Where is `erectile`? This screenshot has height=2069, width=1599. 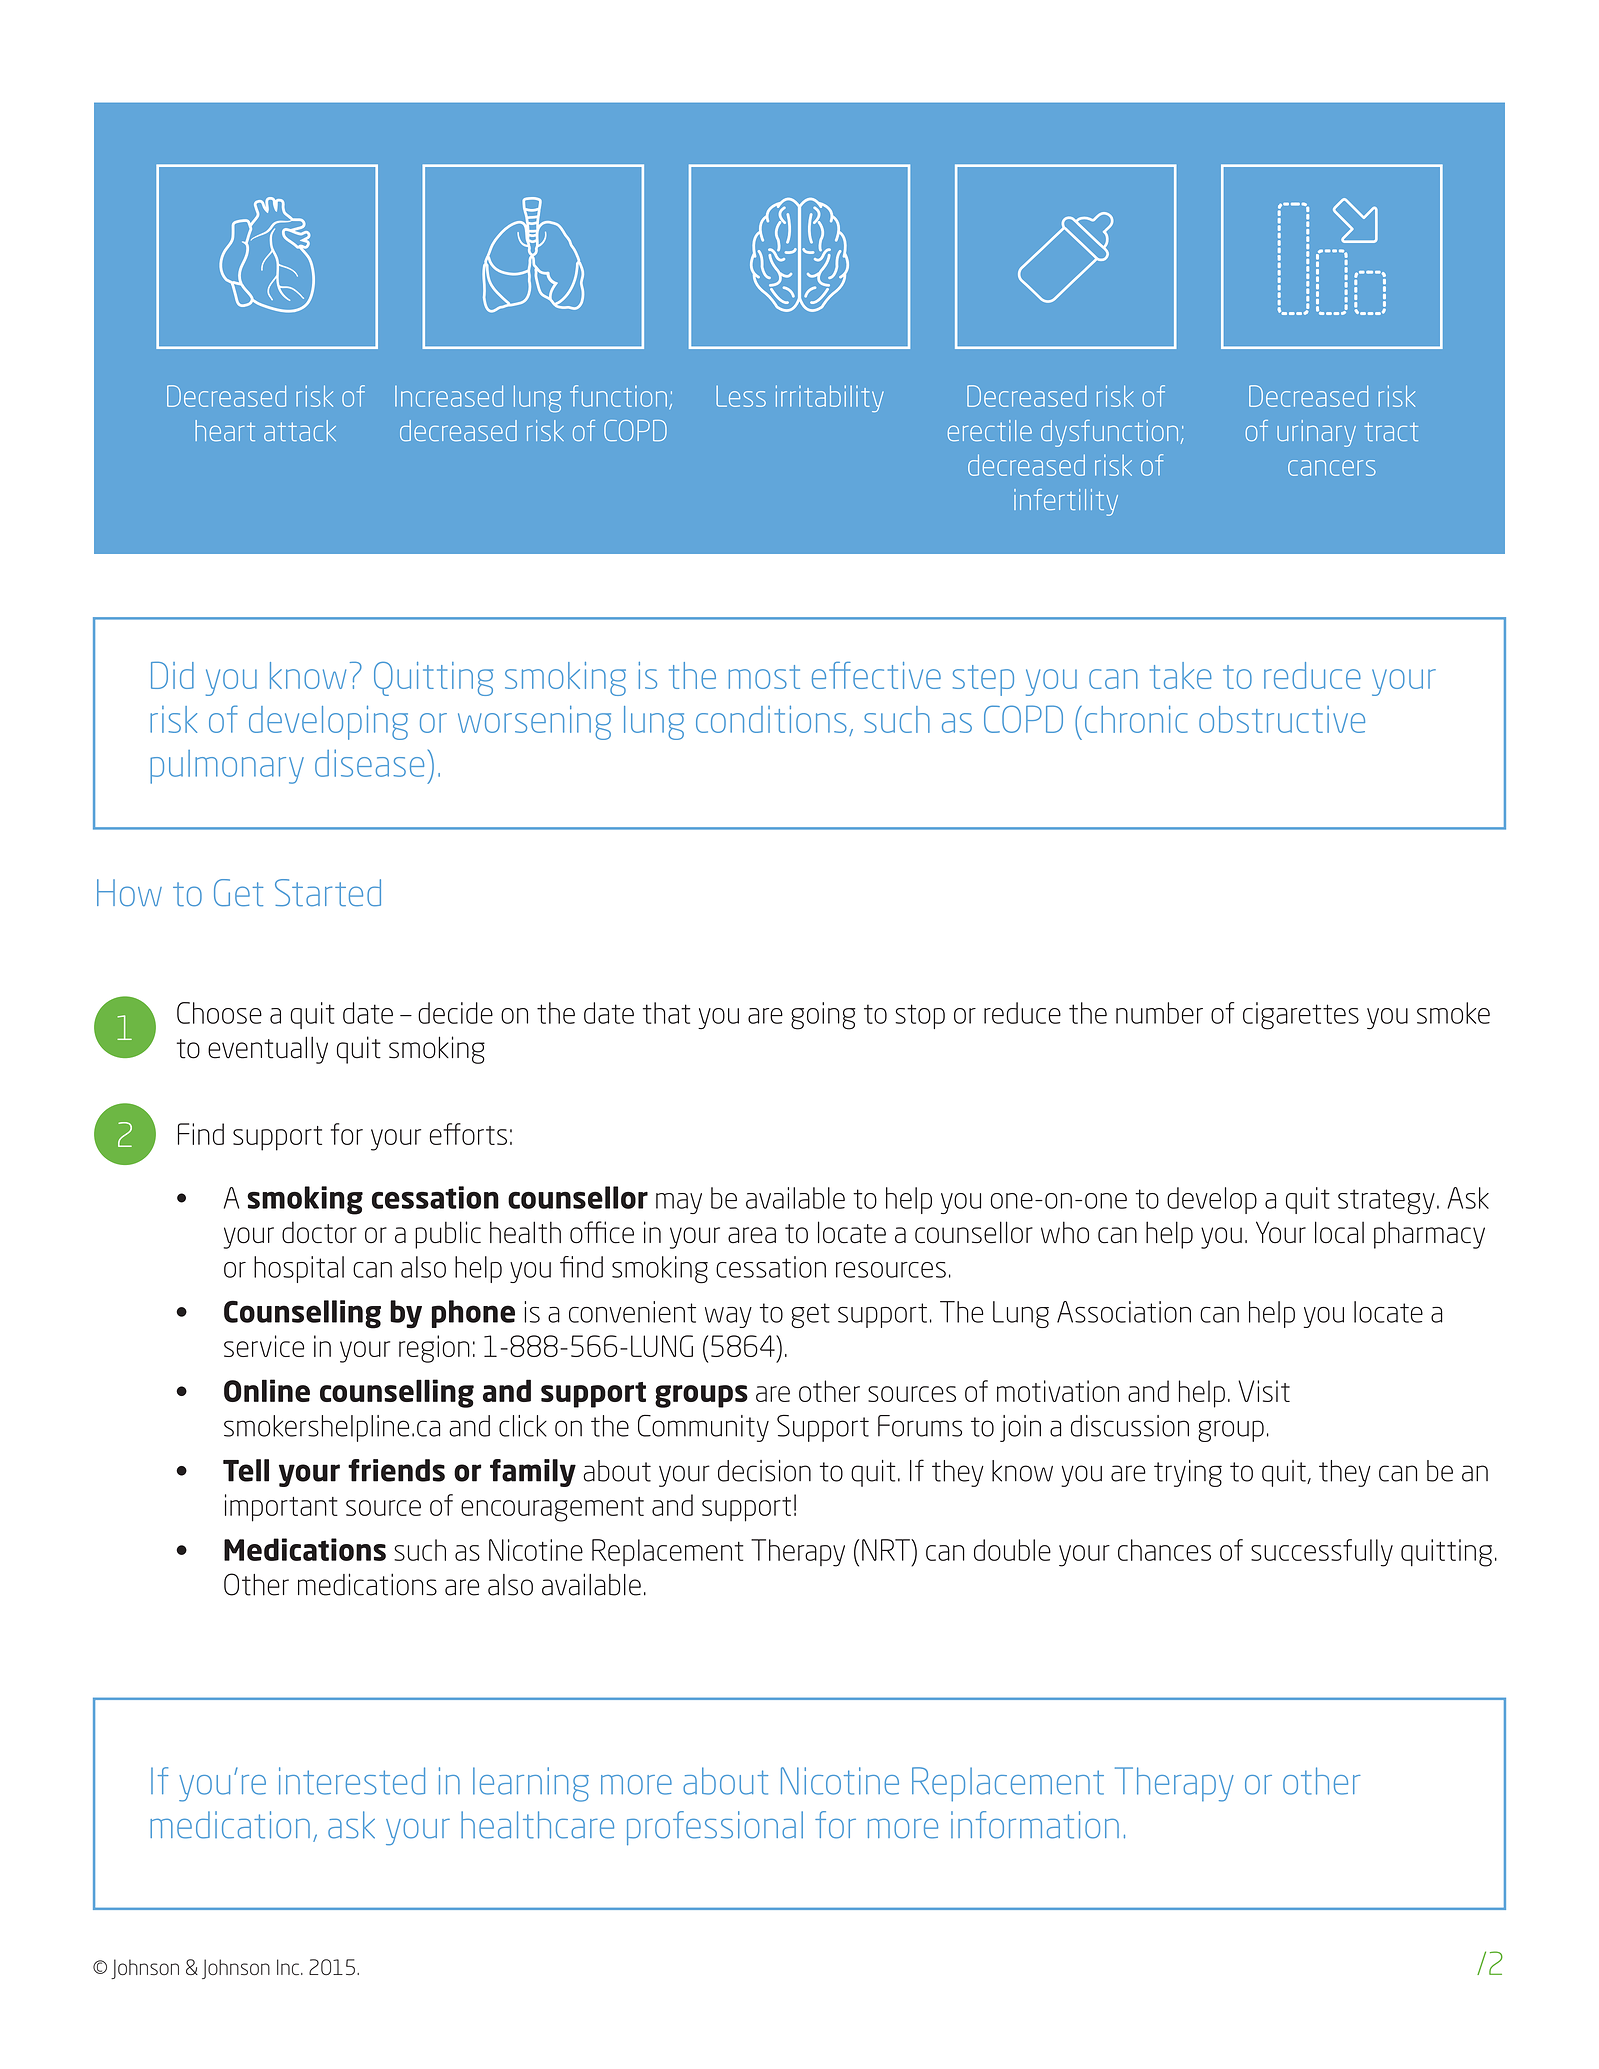
erectile is located at coordinates (990, 430).
